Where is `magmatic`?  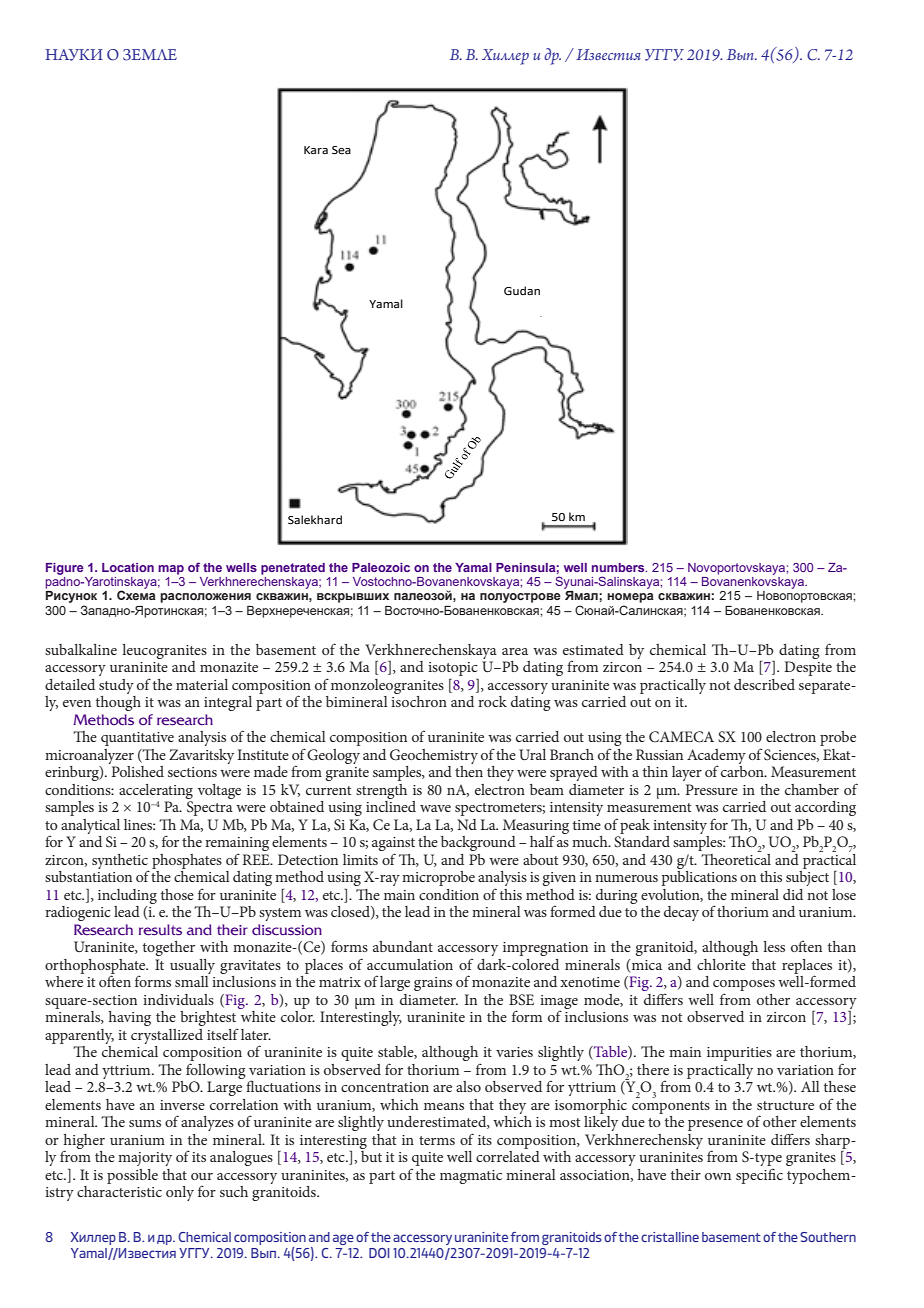 magmatic is located at coordinates (471, 1177).
